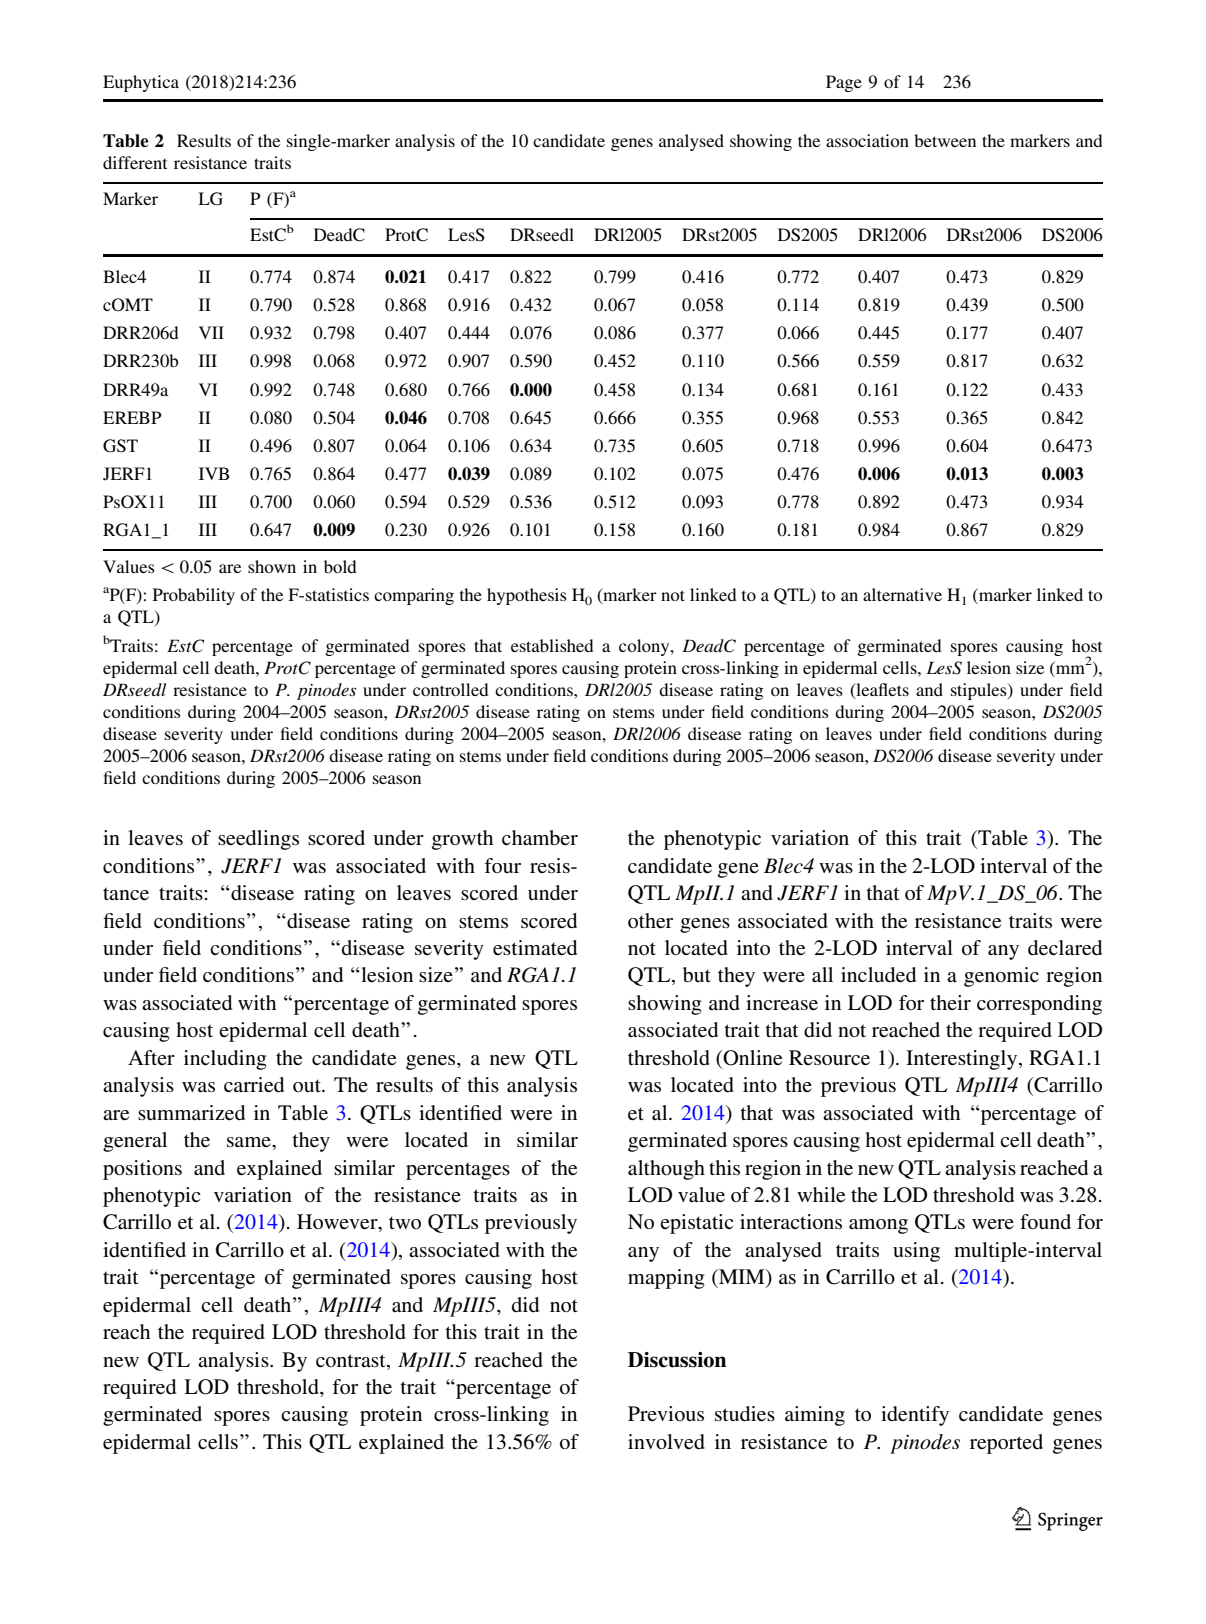 The image size is (1206, 1624). Describe the element at coordinates (950, 1002) in the screenshot. I see `their` at that location.
